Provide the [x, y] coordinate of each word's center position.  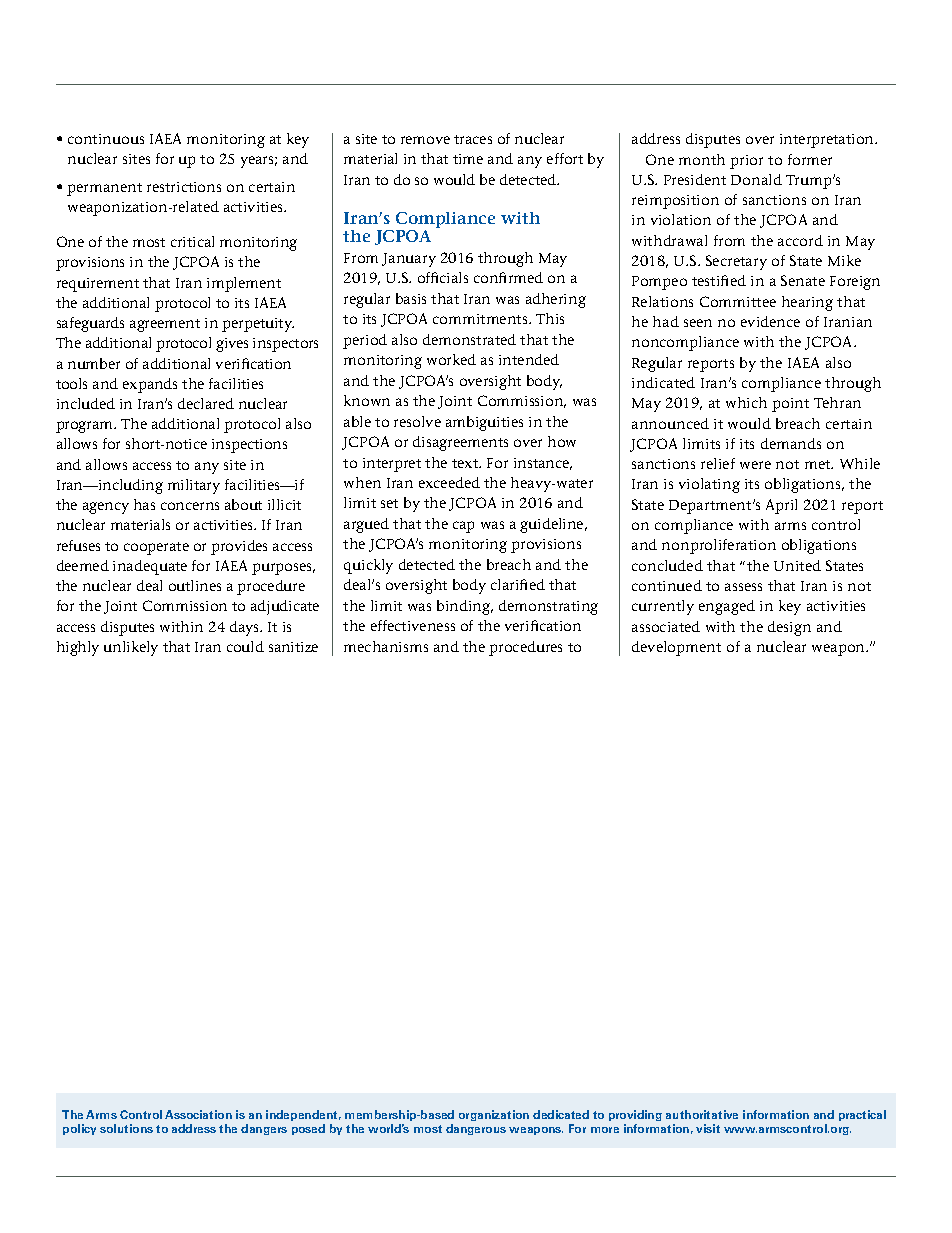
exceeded [449, 482]
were [755, 465]
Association [198, 1114]
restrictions [184, 187]
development [676, 648]
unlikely [131, 648]
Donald [756, 179]
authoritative [702, 1114]
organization [494, 1115]
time [468, 159]
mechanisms [386, 646]
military [194, 486]
